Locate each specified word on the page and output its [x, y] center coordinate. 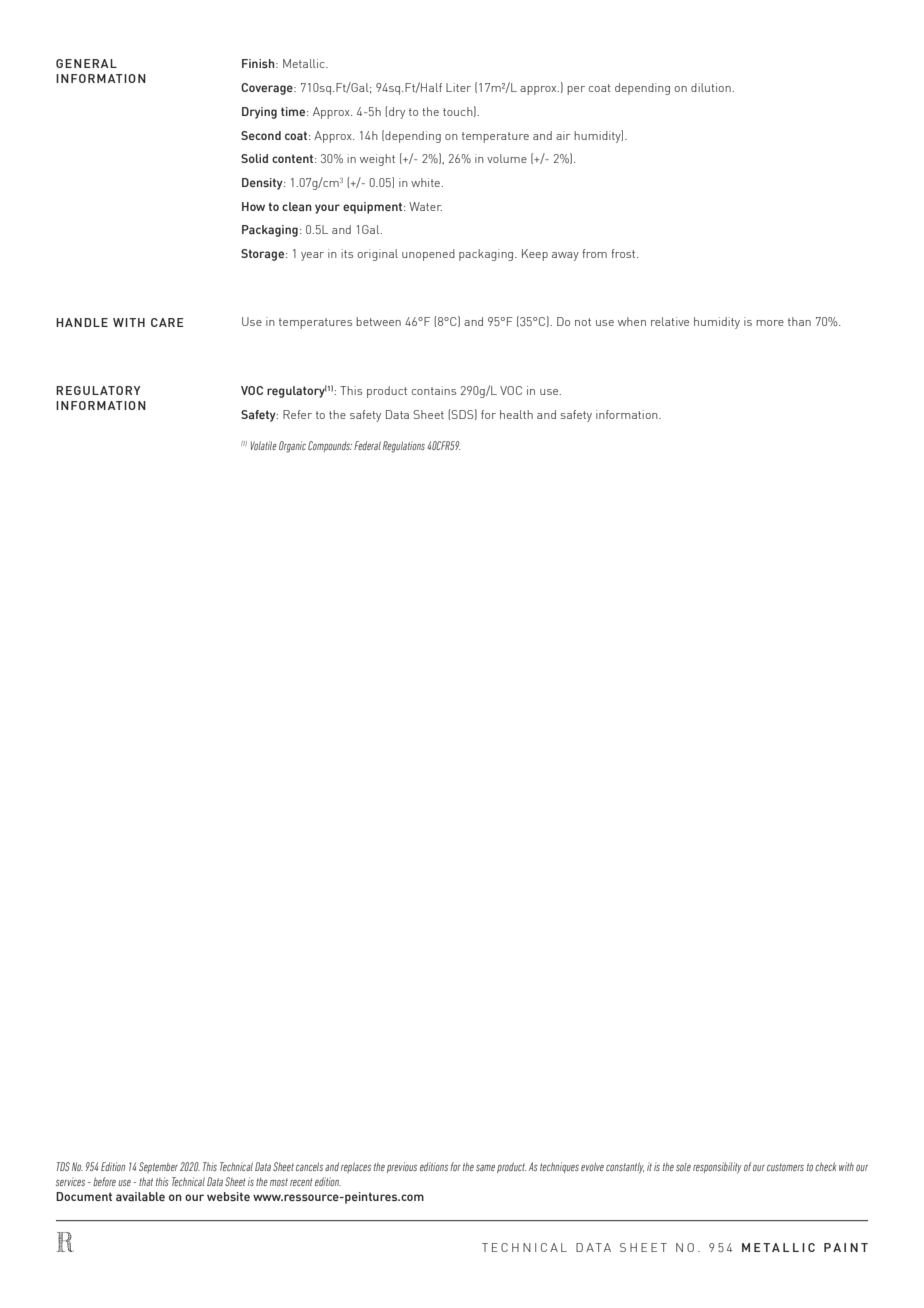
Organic [292, 447]
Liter [458, 87]
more [770, 323]
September [158, 1167]
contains [434, 390]
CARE [167, 322]
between [378, 321]
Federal [367, 445]
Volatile [264, 445]
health [516, 414]
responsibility [717, 1168]
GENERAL [86, 63]
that [146, 1181]
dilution [712, 87]
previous [402, 1167]
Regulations [404, 447]
